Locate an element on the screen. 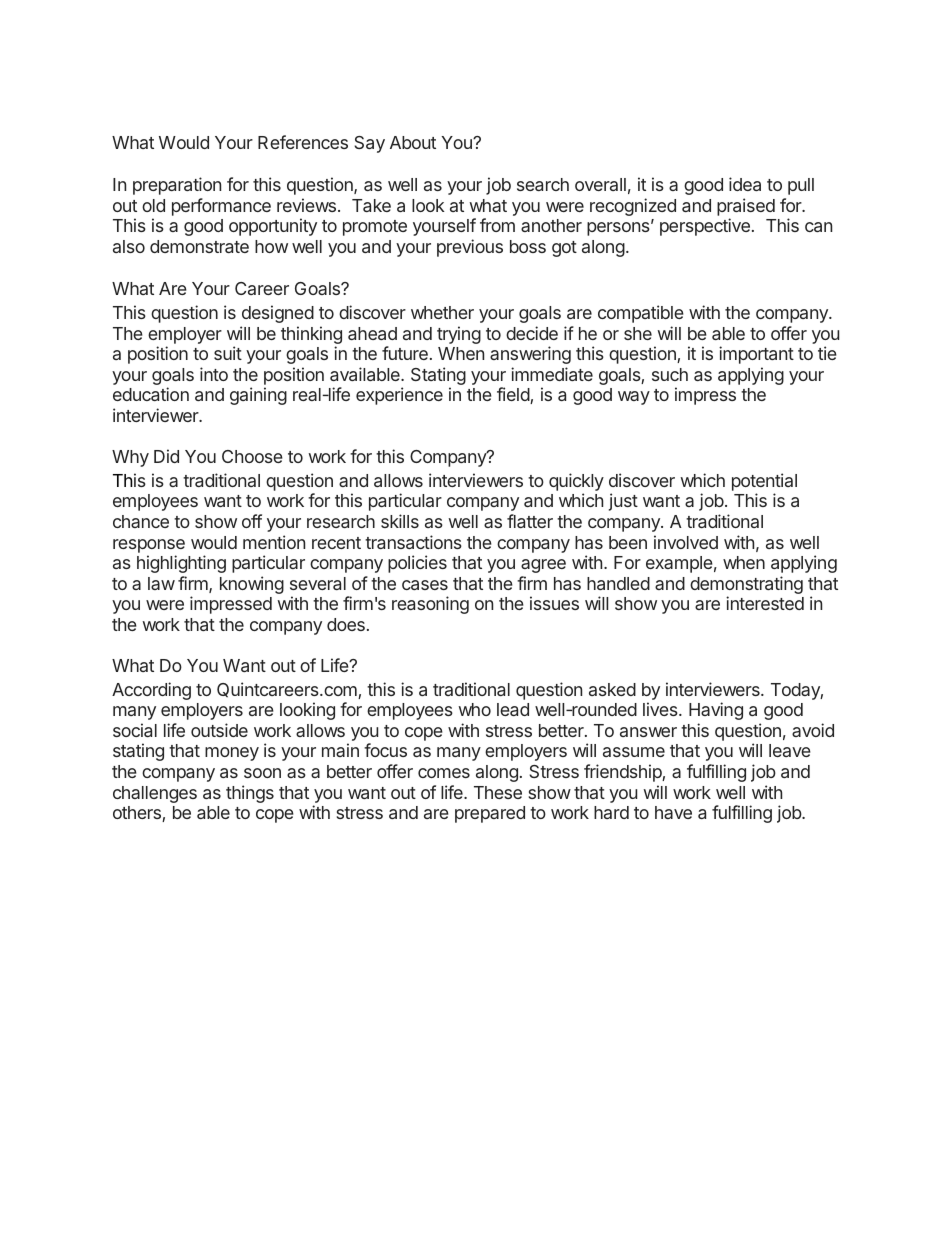 This screenshot has height=1233, width=952. things is located at coordinates (250, 794).
